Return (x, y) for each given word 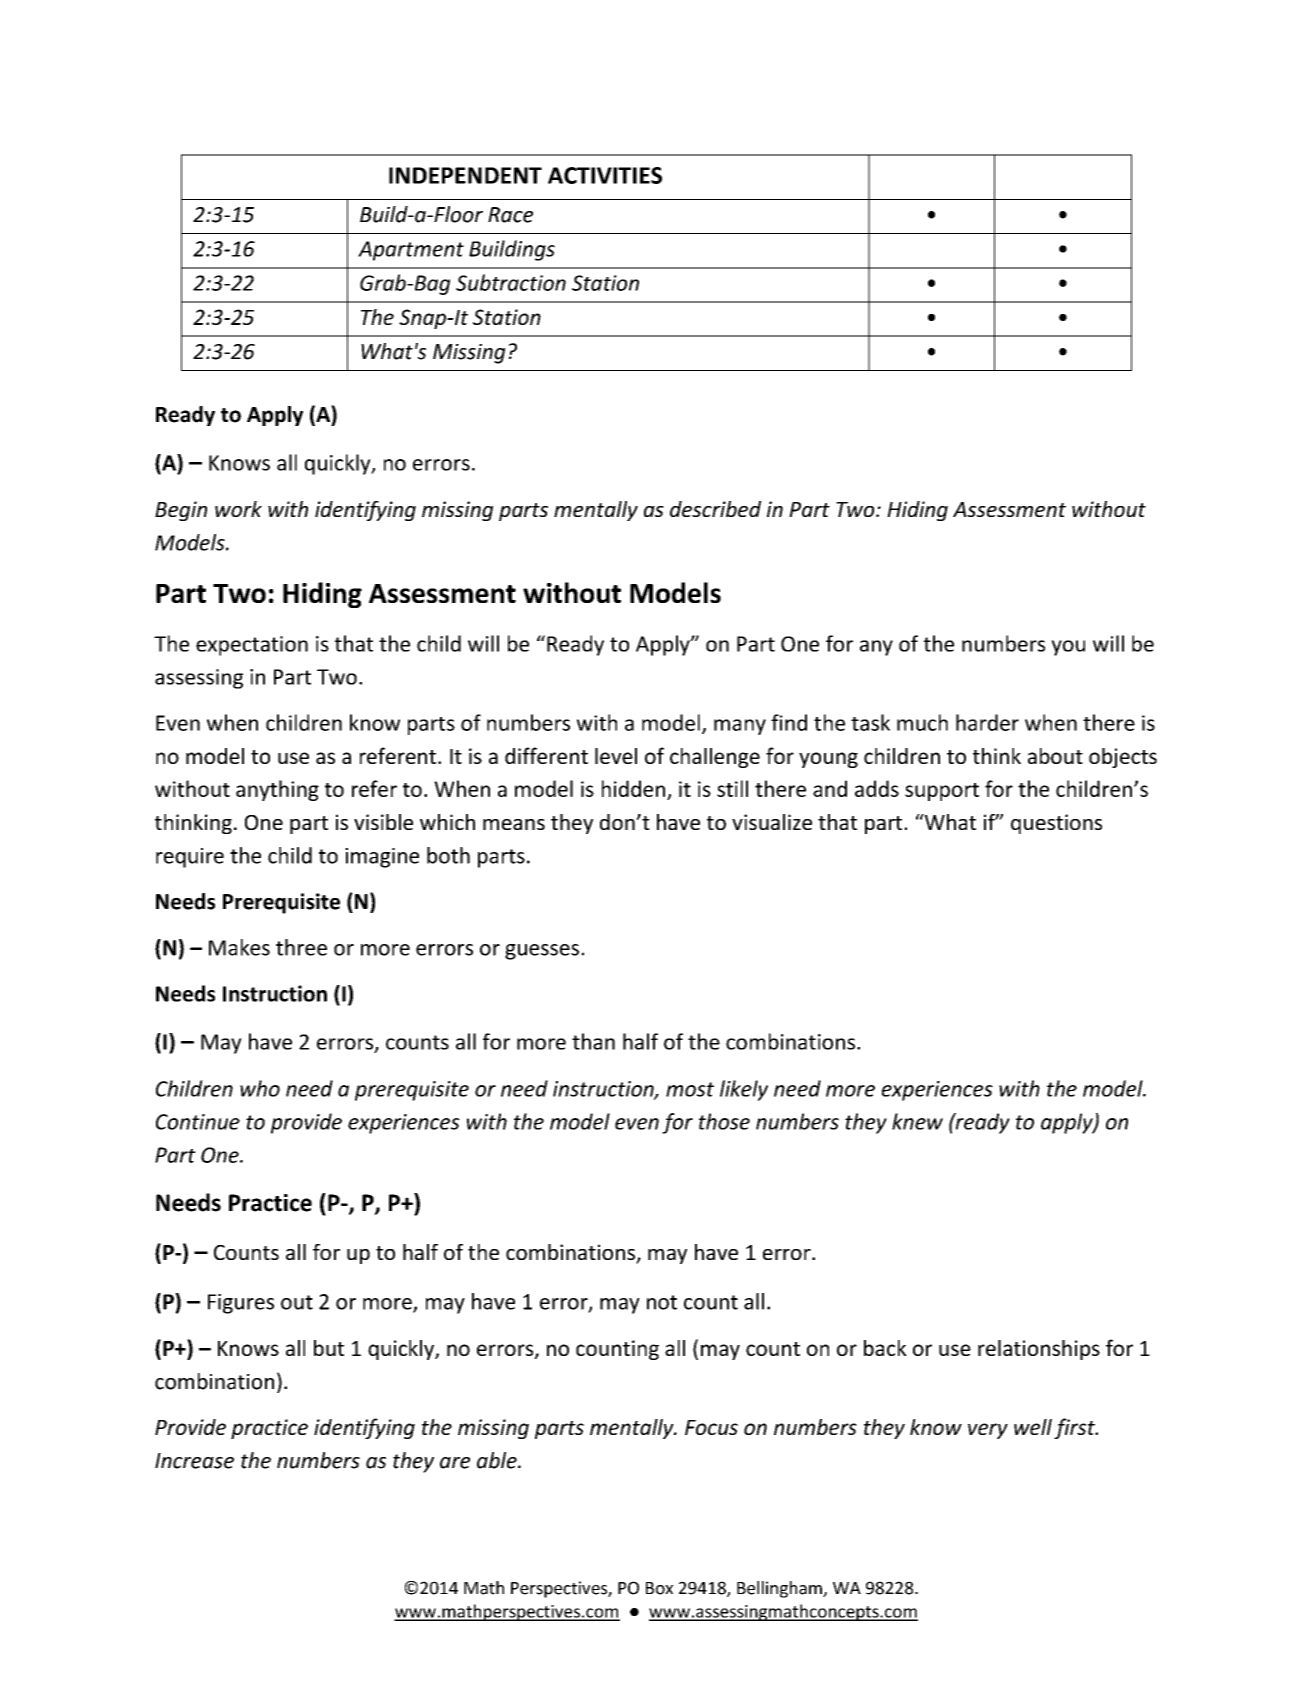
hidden (633, 788)
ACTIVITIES (605, 175)
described (715, 509)
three (301, 947)
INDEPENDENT (465, 175)
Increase (194, 1461)
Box (659, 1588)
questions (1056, 824)
